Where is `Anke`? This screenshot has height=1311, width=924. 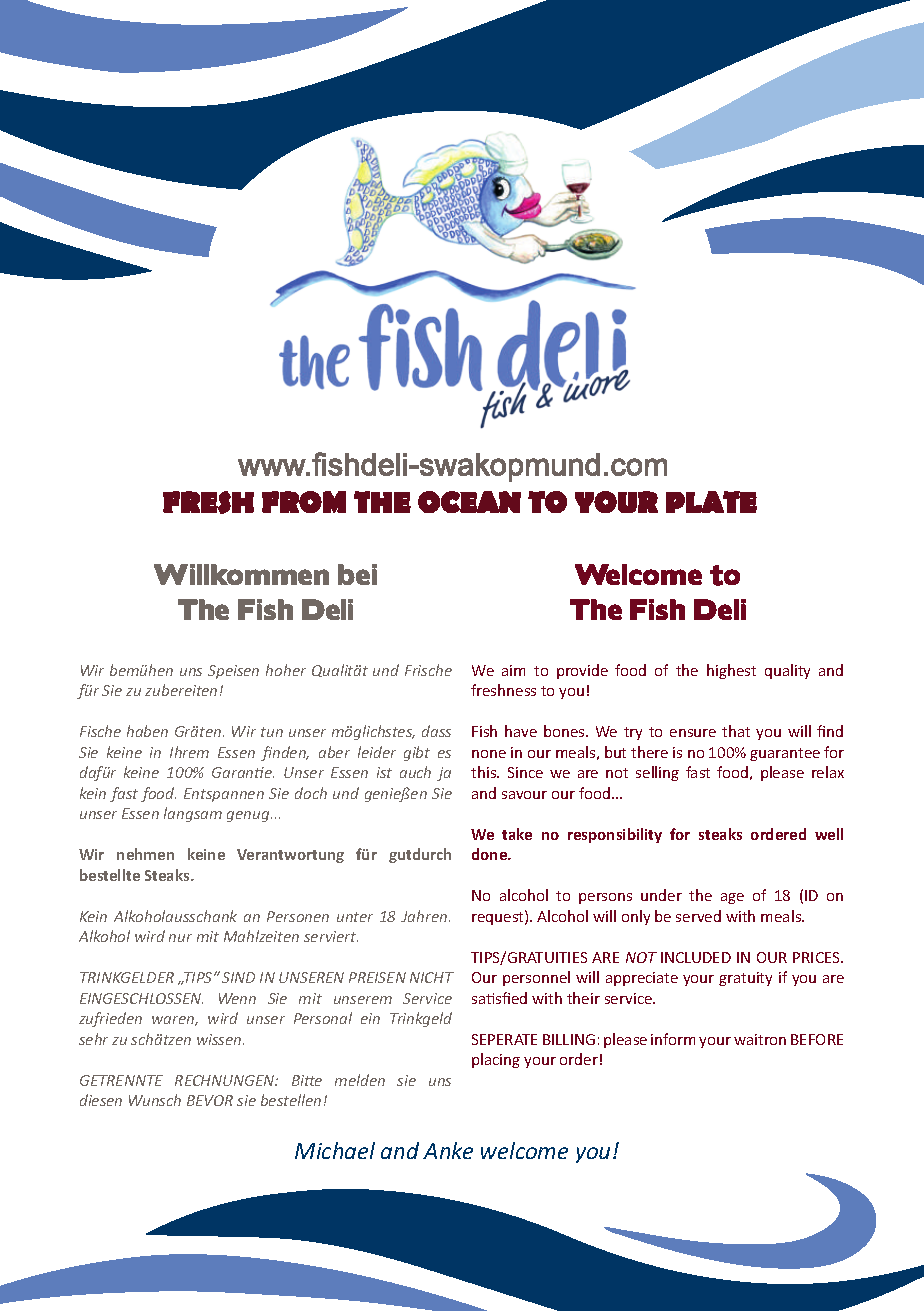 Anke is located at coordinates (448, 1150).
